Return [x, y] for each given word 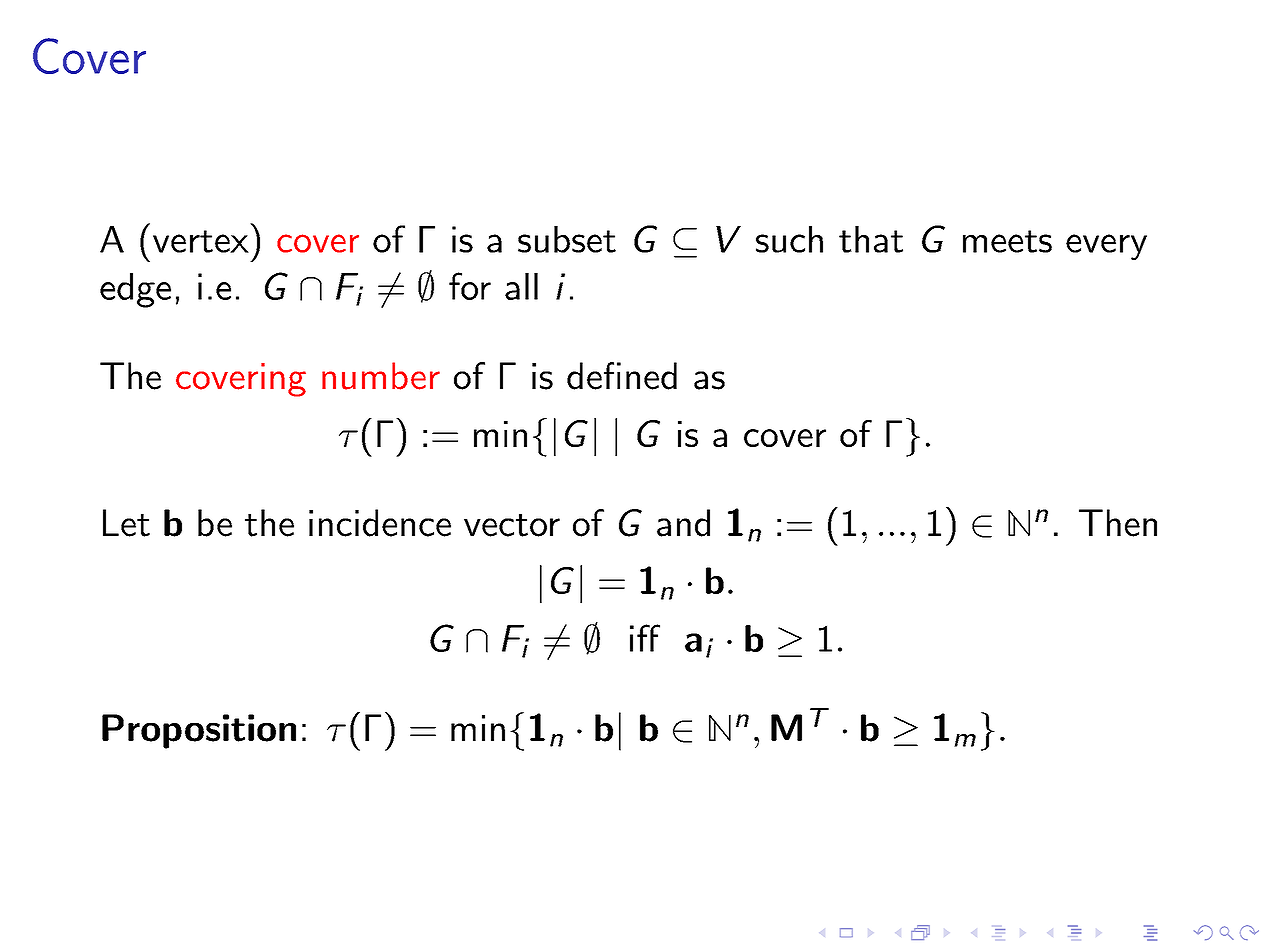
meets [1007, 241]
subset [567, 239]
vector [512, 525]
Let [126, 523]
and [683, 523]
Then [1118, 523]
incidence [380, 523]
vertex [201, 241]
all [521, 286]
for [470, 286]
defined [622, 376]
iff [645, 638]
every [1106, 247]
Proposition [199, 731]
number [381, 376]
